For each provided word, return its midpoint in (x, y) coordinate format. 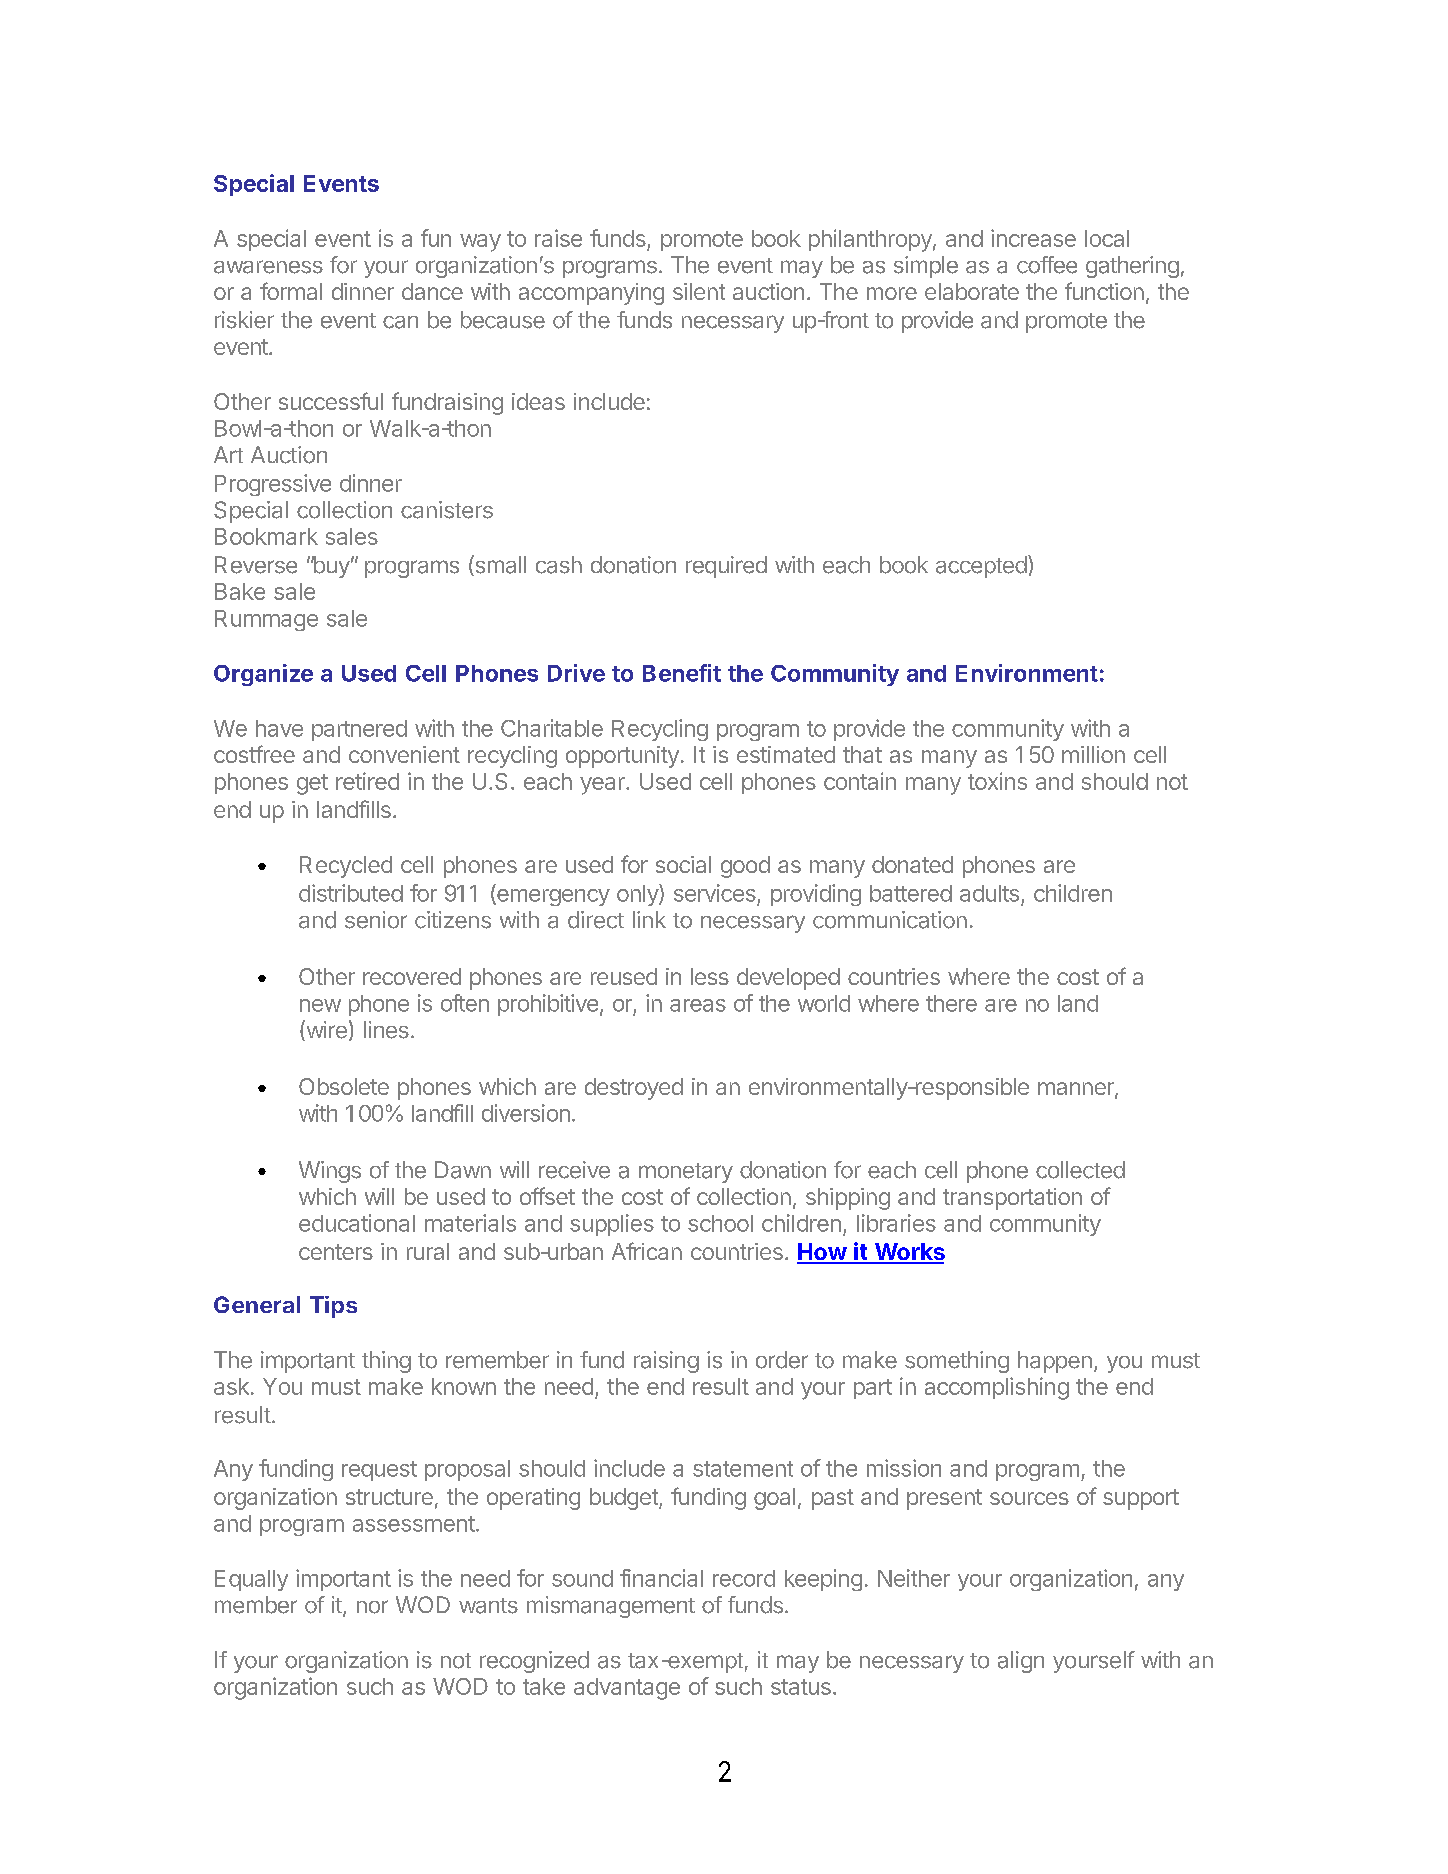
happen (1055, 1362)
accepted (981, 567)
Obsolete (344, 1086)
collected (1080, 1170)
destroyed (634, 1089)
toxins (997, 781)
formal (291, 291)
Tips (333, 1307)
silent (699, 291)
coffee (1047, 265)
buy (330, 567)
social (683, 864)
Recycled (346, 867)
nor (372, 1607)
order (782, 1360)
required (726, 567)
